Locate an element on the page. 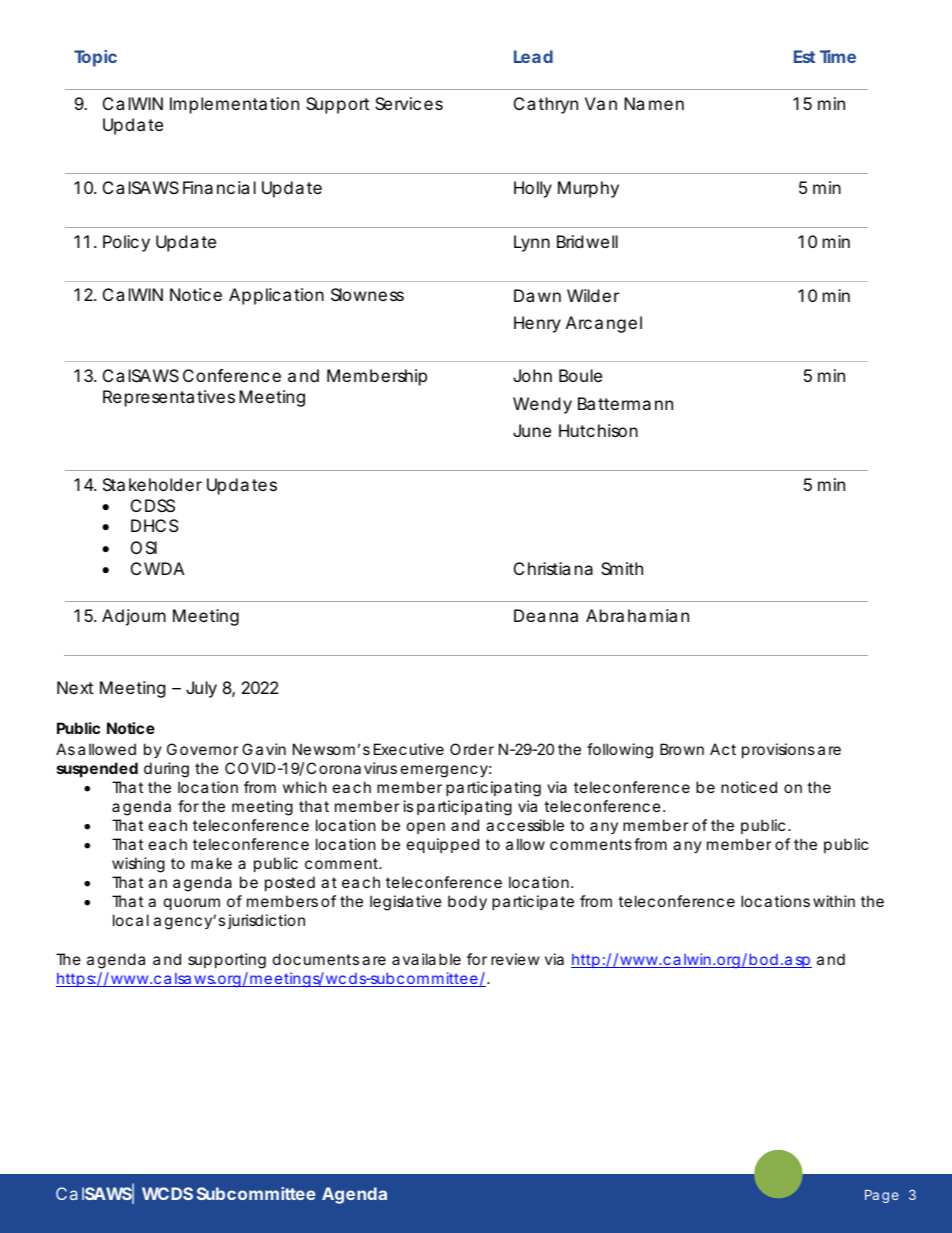 The height and width of the image is (1233, 952). Implementation is located at coordinates (234, 105).
